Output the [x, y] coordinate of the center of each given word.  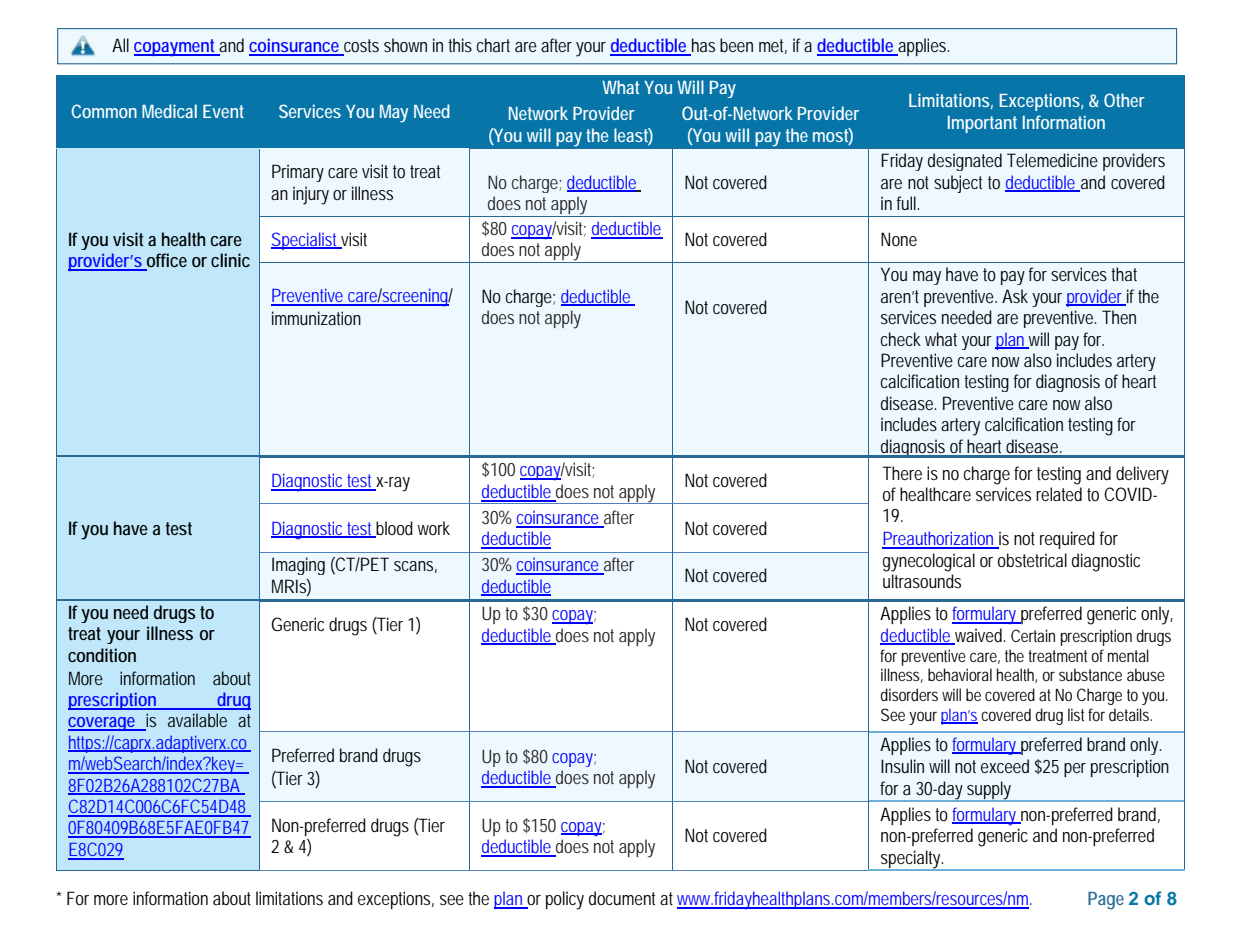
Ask [1015, 296]
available [197, 720]
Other [1124, 100]
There [902, 473]
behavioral [960, 674]
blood [393, 529]
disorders [909, 694]
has [702, 46]
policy [565, 900]
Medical [169, 111]
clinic [230, 260]
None [899, 239]
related [1059, 494]
